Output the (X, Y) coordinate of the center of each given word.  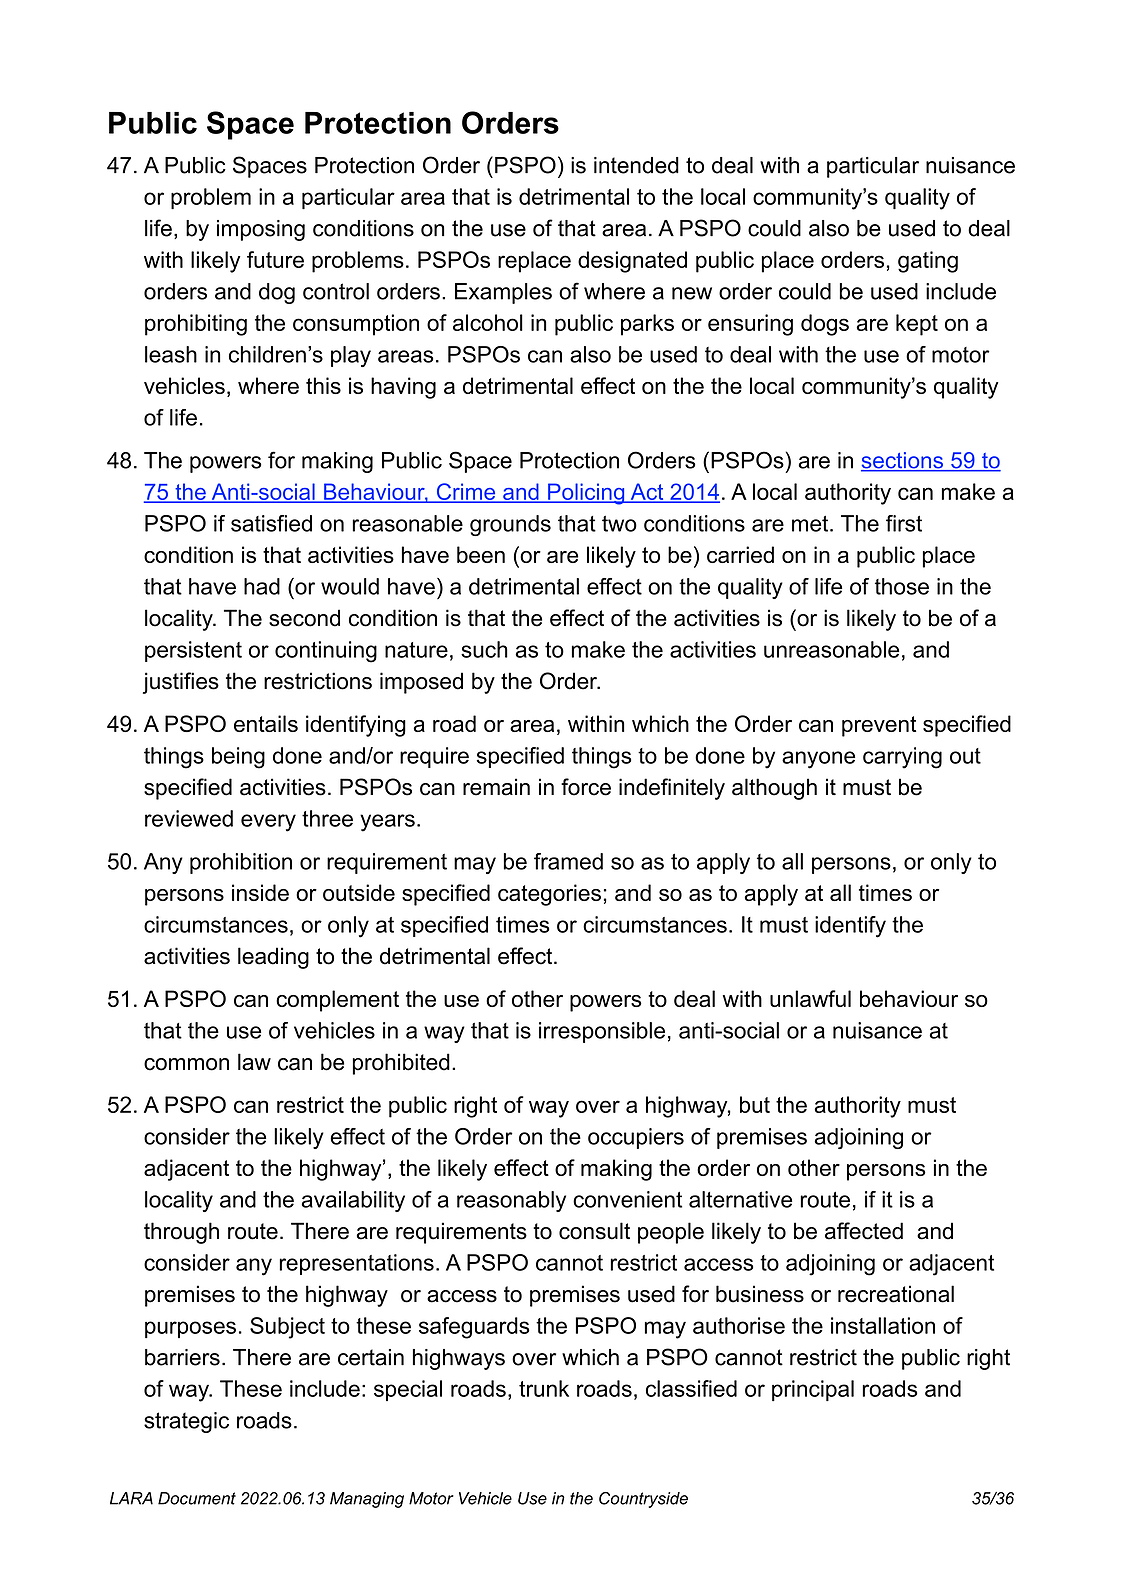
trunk (544, 1388)
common (186, 1064)
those (902, 586)
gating (928, 262)
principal (813, 1390)
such (484, 649)
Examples (503, 293)
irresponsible (602, 1032)
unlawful (810, 998)
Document (197, 1498)
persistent (193, 651)
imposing (261, 230)
